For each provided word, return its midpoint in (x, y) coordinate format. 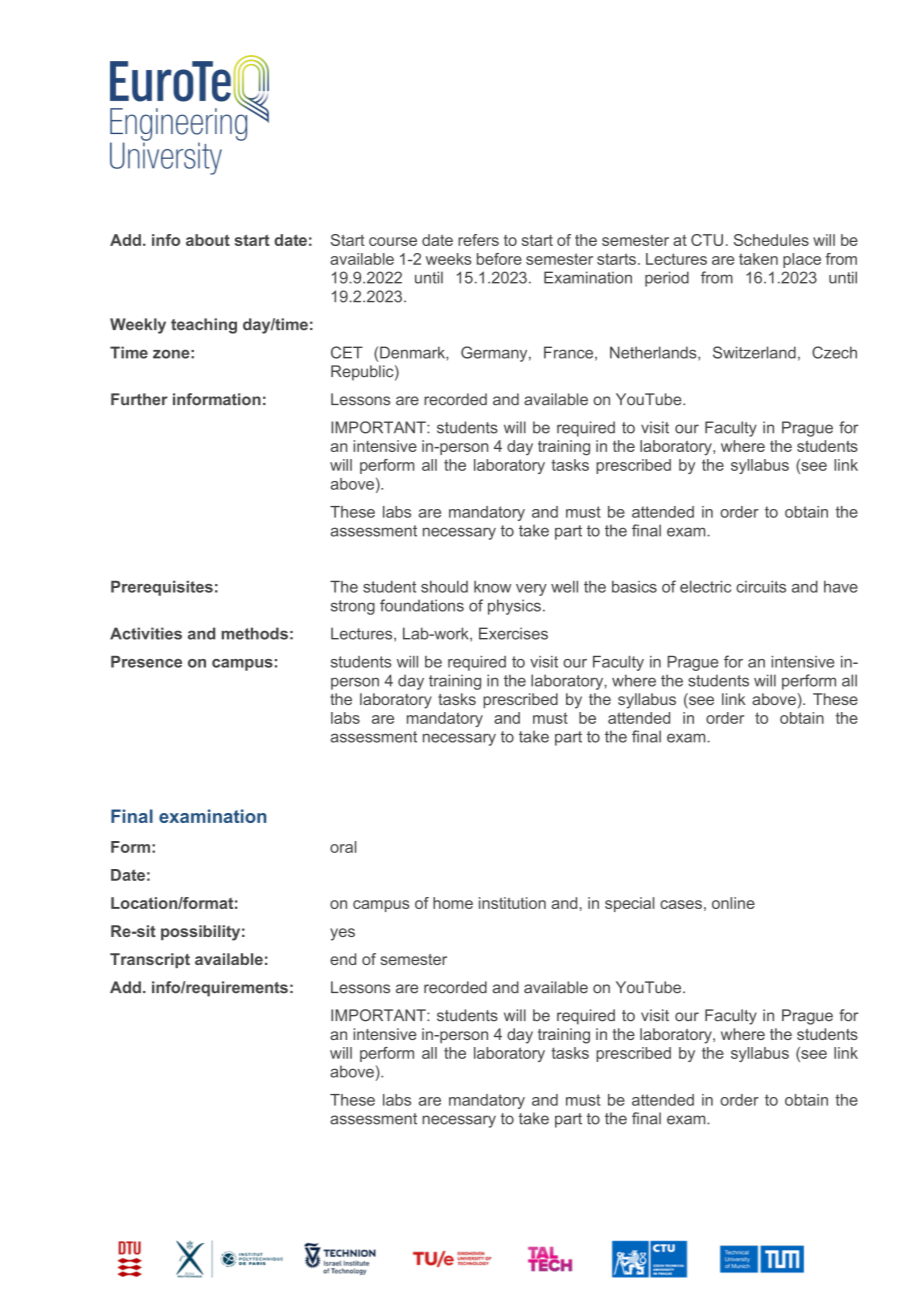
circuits (761, 587)
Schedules (771, 240)
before (499, 259)
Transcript (150, 960)
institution (512, 903)
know (492, 587)
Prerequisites (162, 588)
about (208, 240)
